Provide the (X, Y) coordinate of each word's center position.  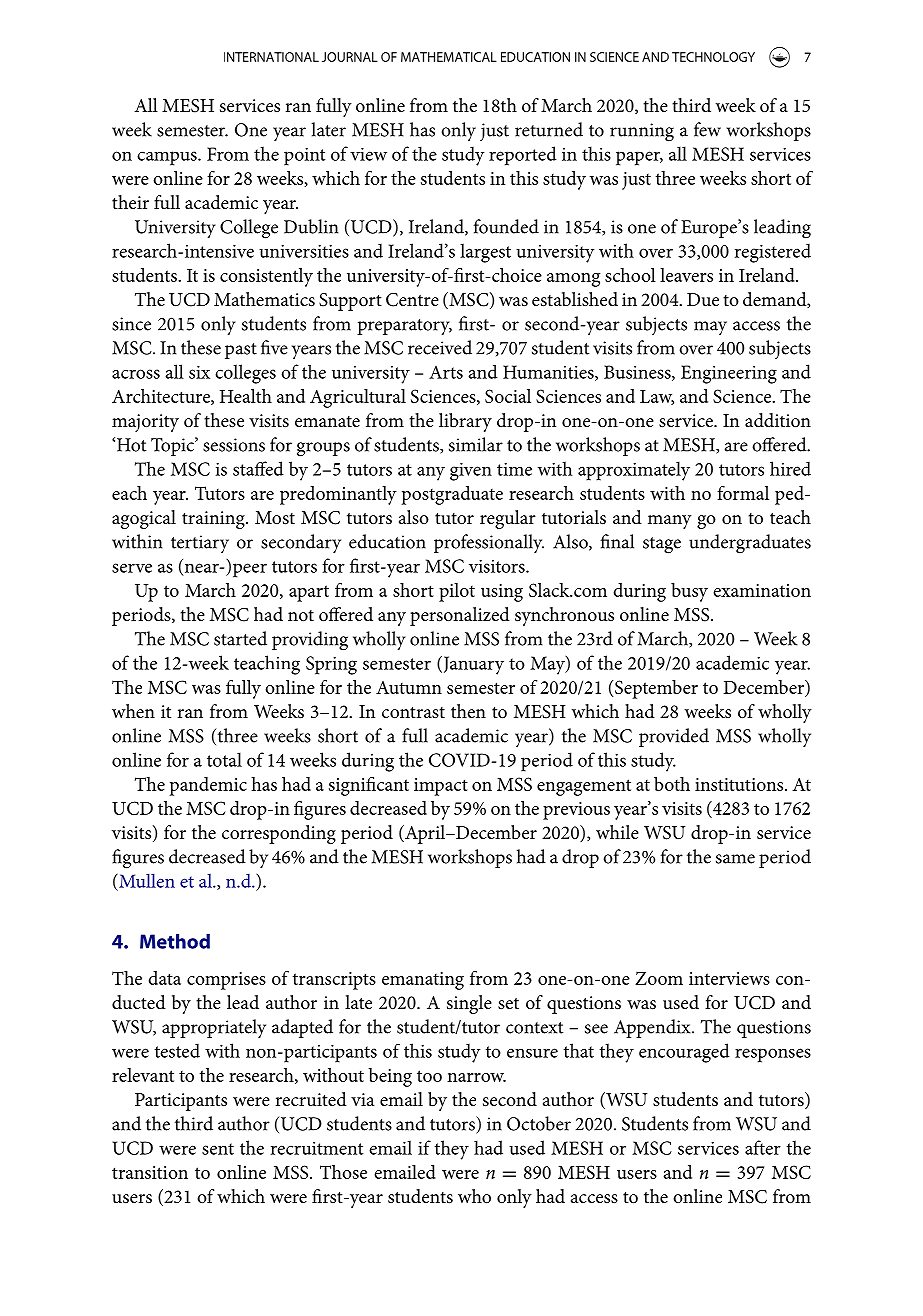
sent (218, 1149)
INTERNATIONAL (271, 57)
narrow (476, 1077)
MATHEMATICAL (449, 57)
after (763, 1147)
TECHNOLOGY (713, 57)
